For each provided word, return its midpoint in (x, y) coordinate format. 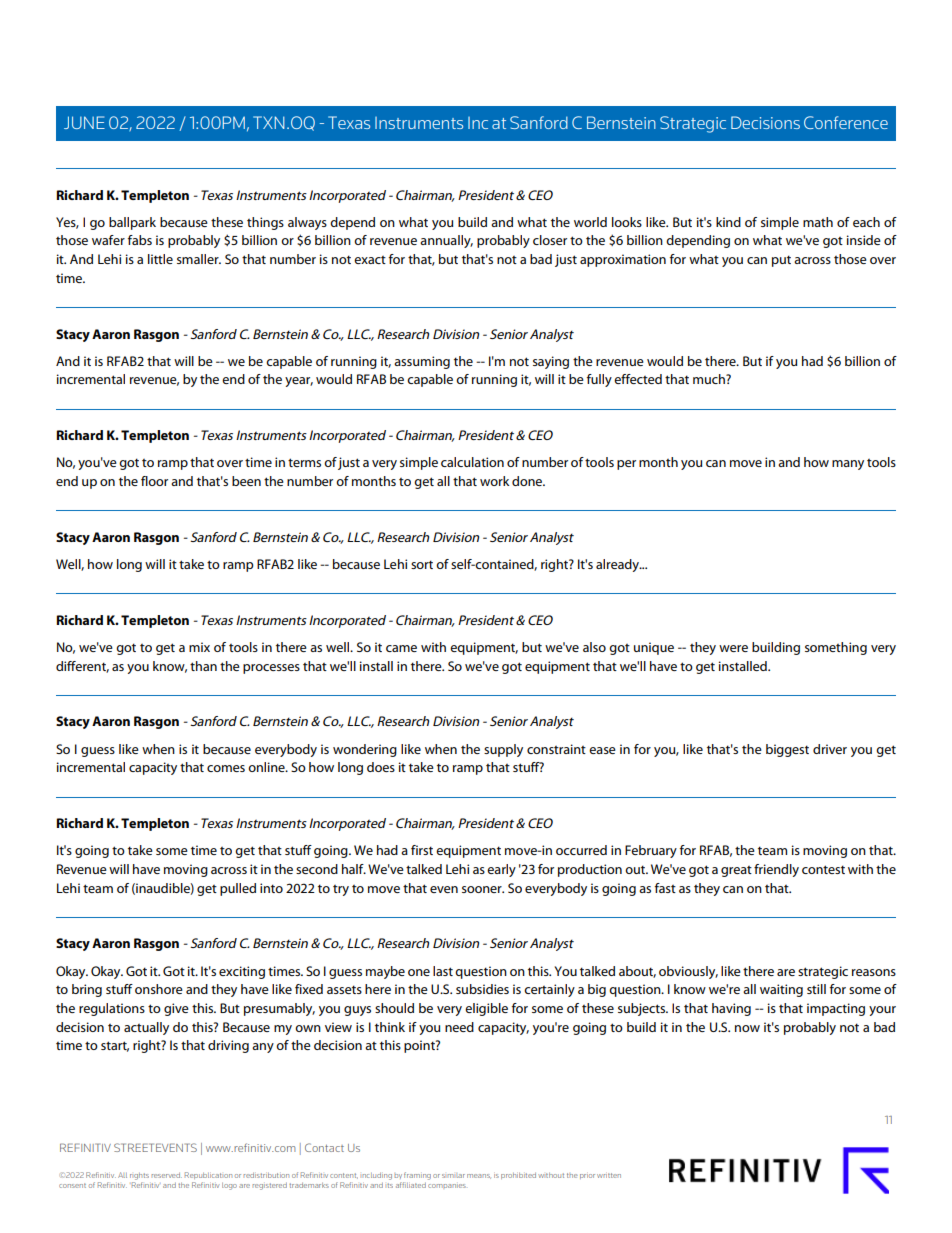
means (479, 1176)
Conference (846, 122)
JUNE (84, 122)
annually (446, 241)
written (609, 1175)
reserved (167, 1175)
